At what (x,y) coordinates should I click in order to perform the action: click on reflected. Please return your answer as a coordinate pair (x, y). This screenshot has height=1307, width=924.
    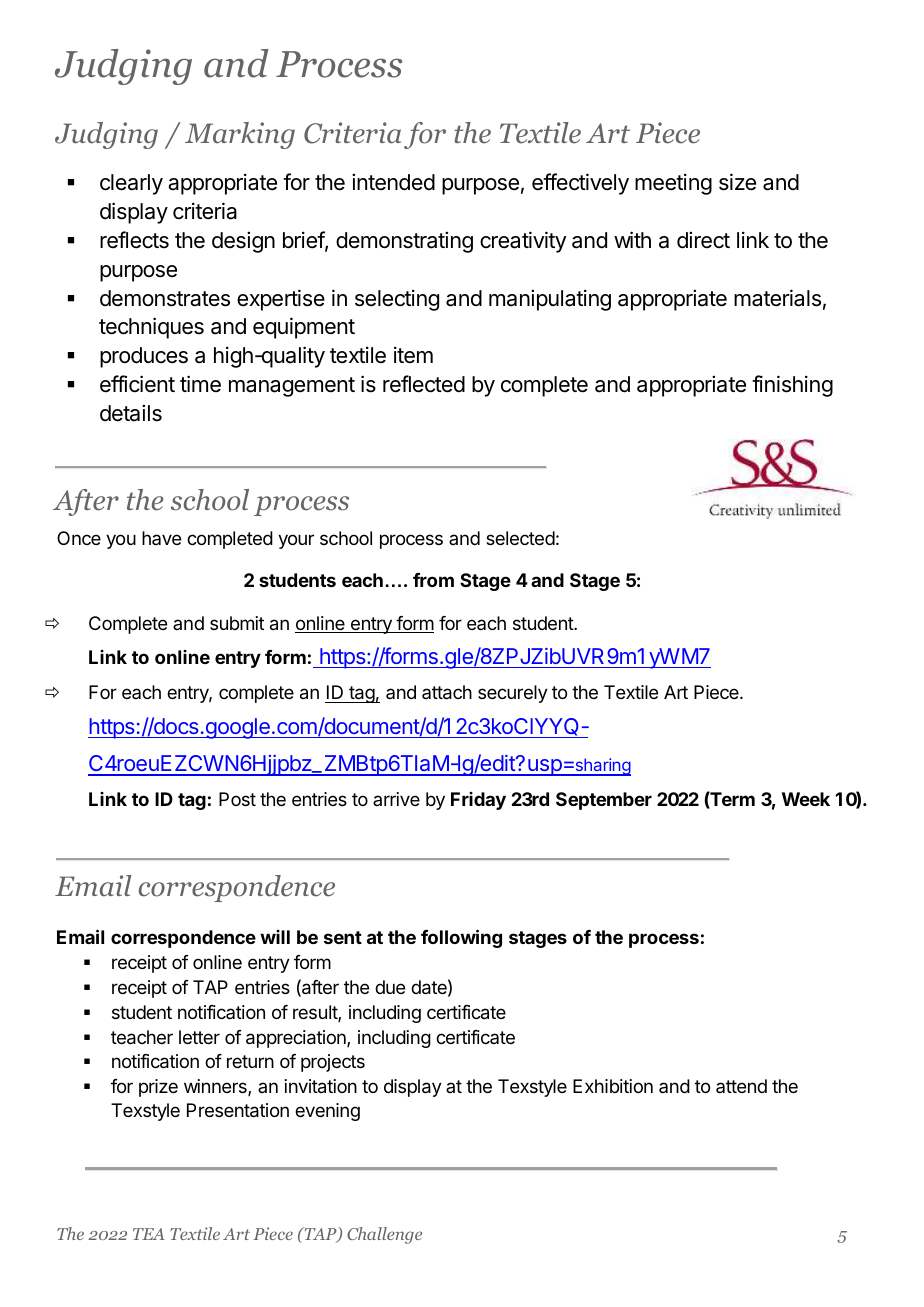
    Looking at the image, I should click on (424, 384).
